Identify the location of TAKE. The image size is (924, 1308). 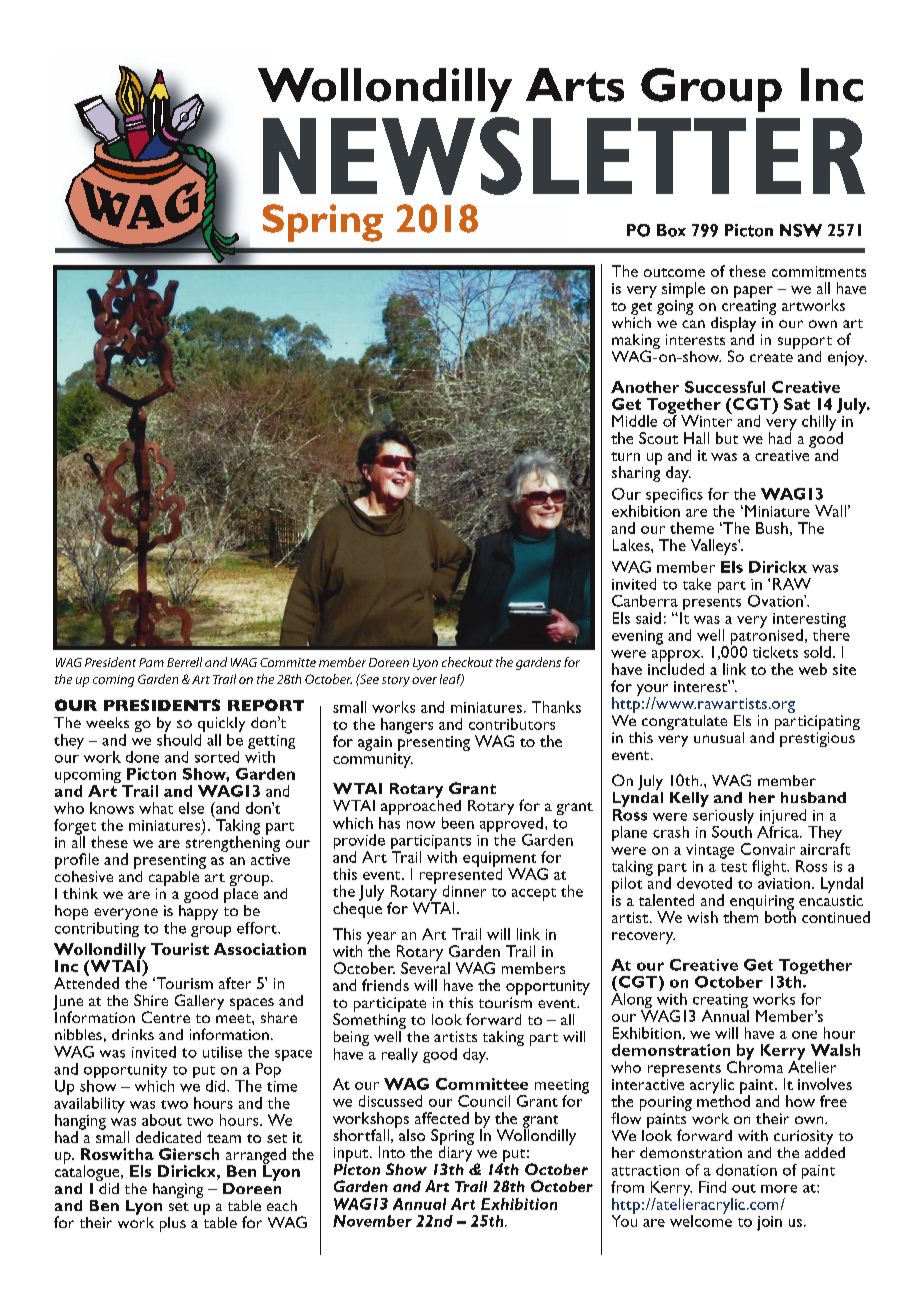
(697, 584).
